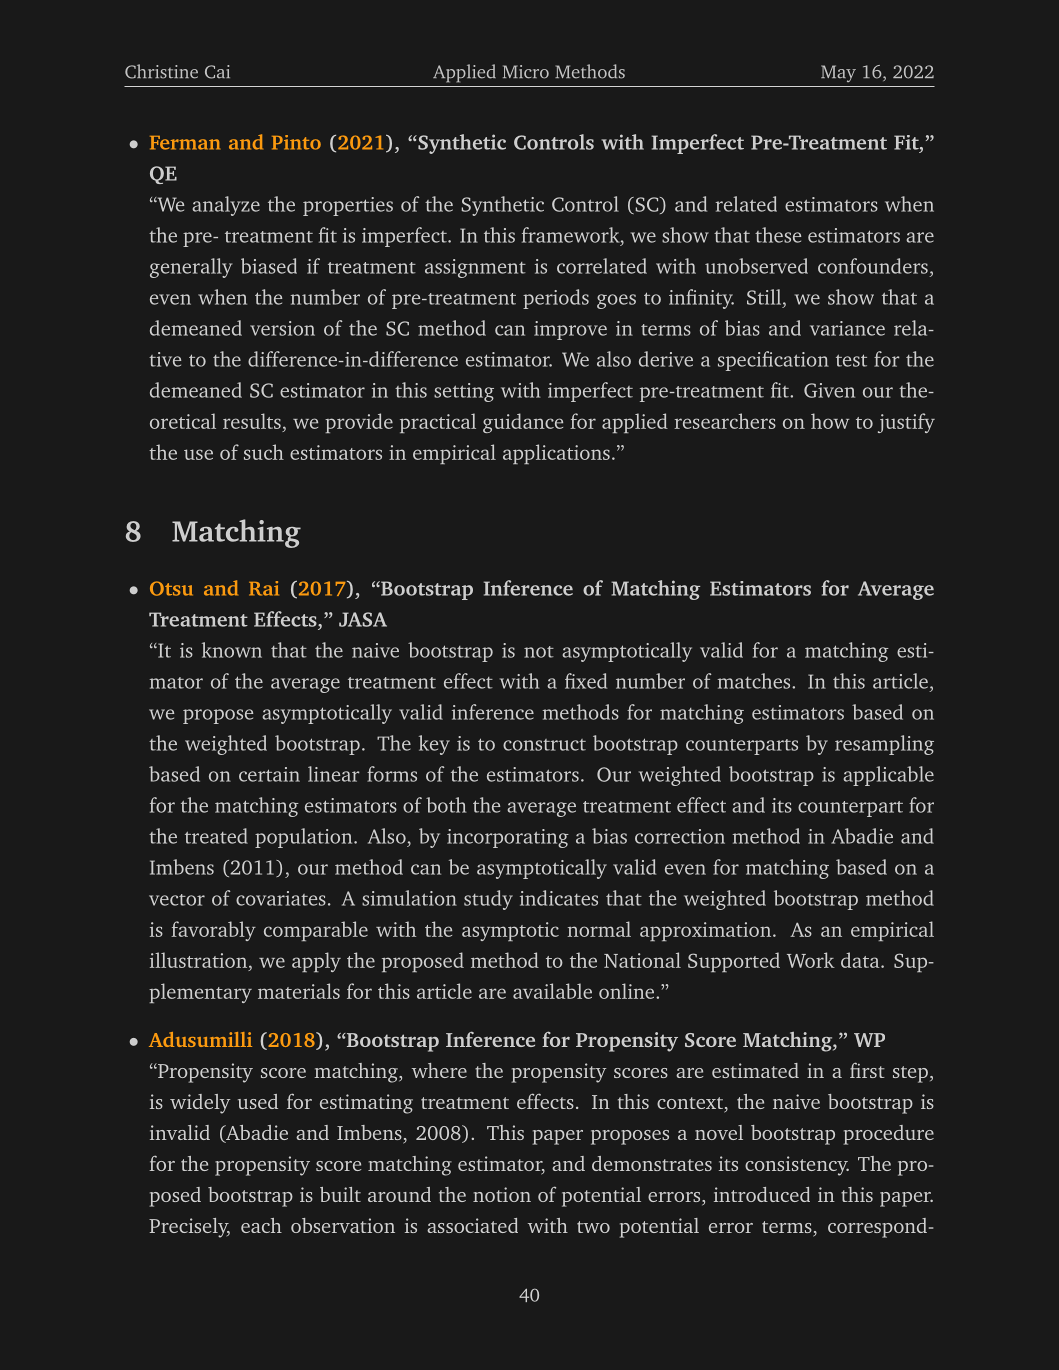  What do you see at coordinates (838, 73) in the page?
I see `May` at bounding box center [838, 73].
